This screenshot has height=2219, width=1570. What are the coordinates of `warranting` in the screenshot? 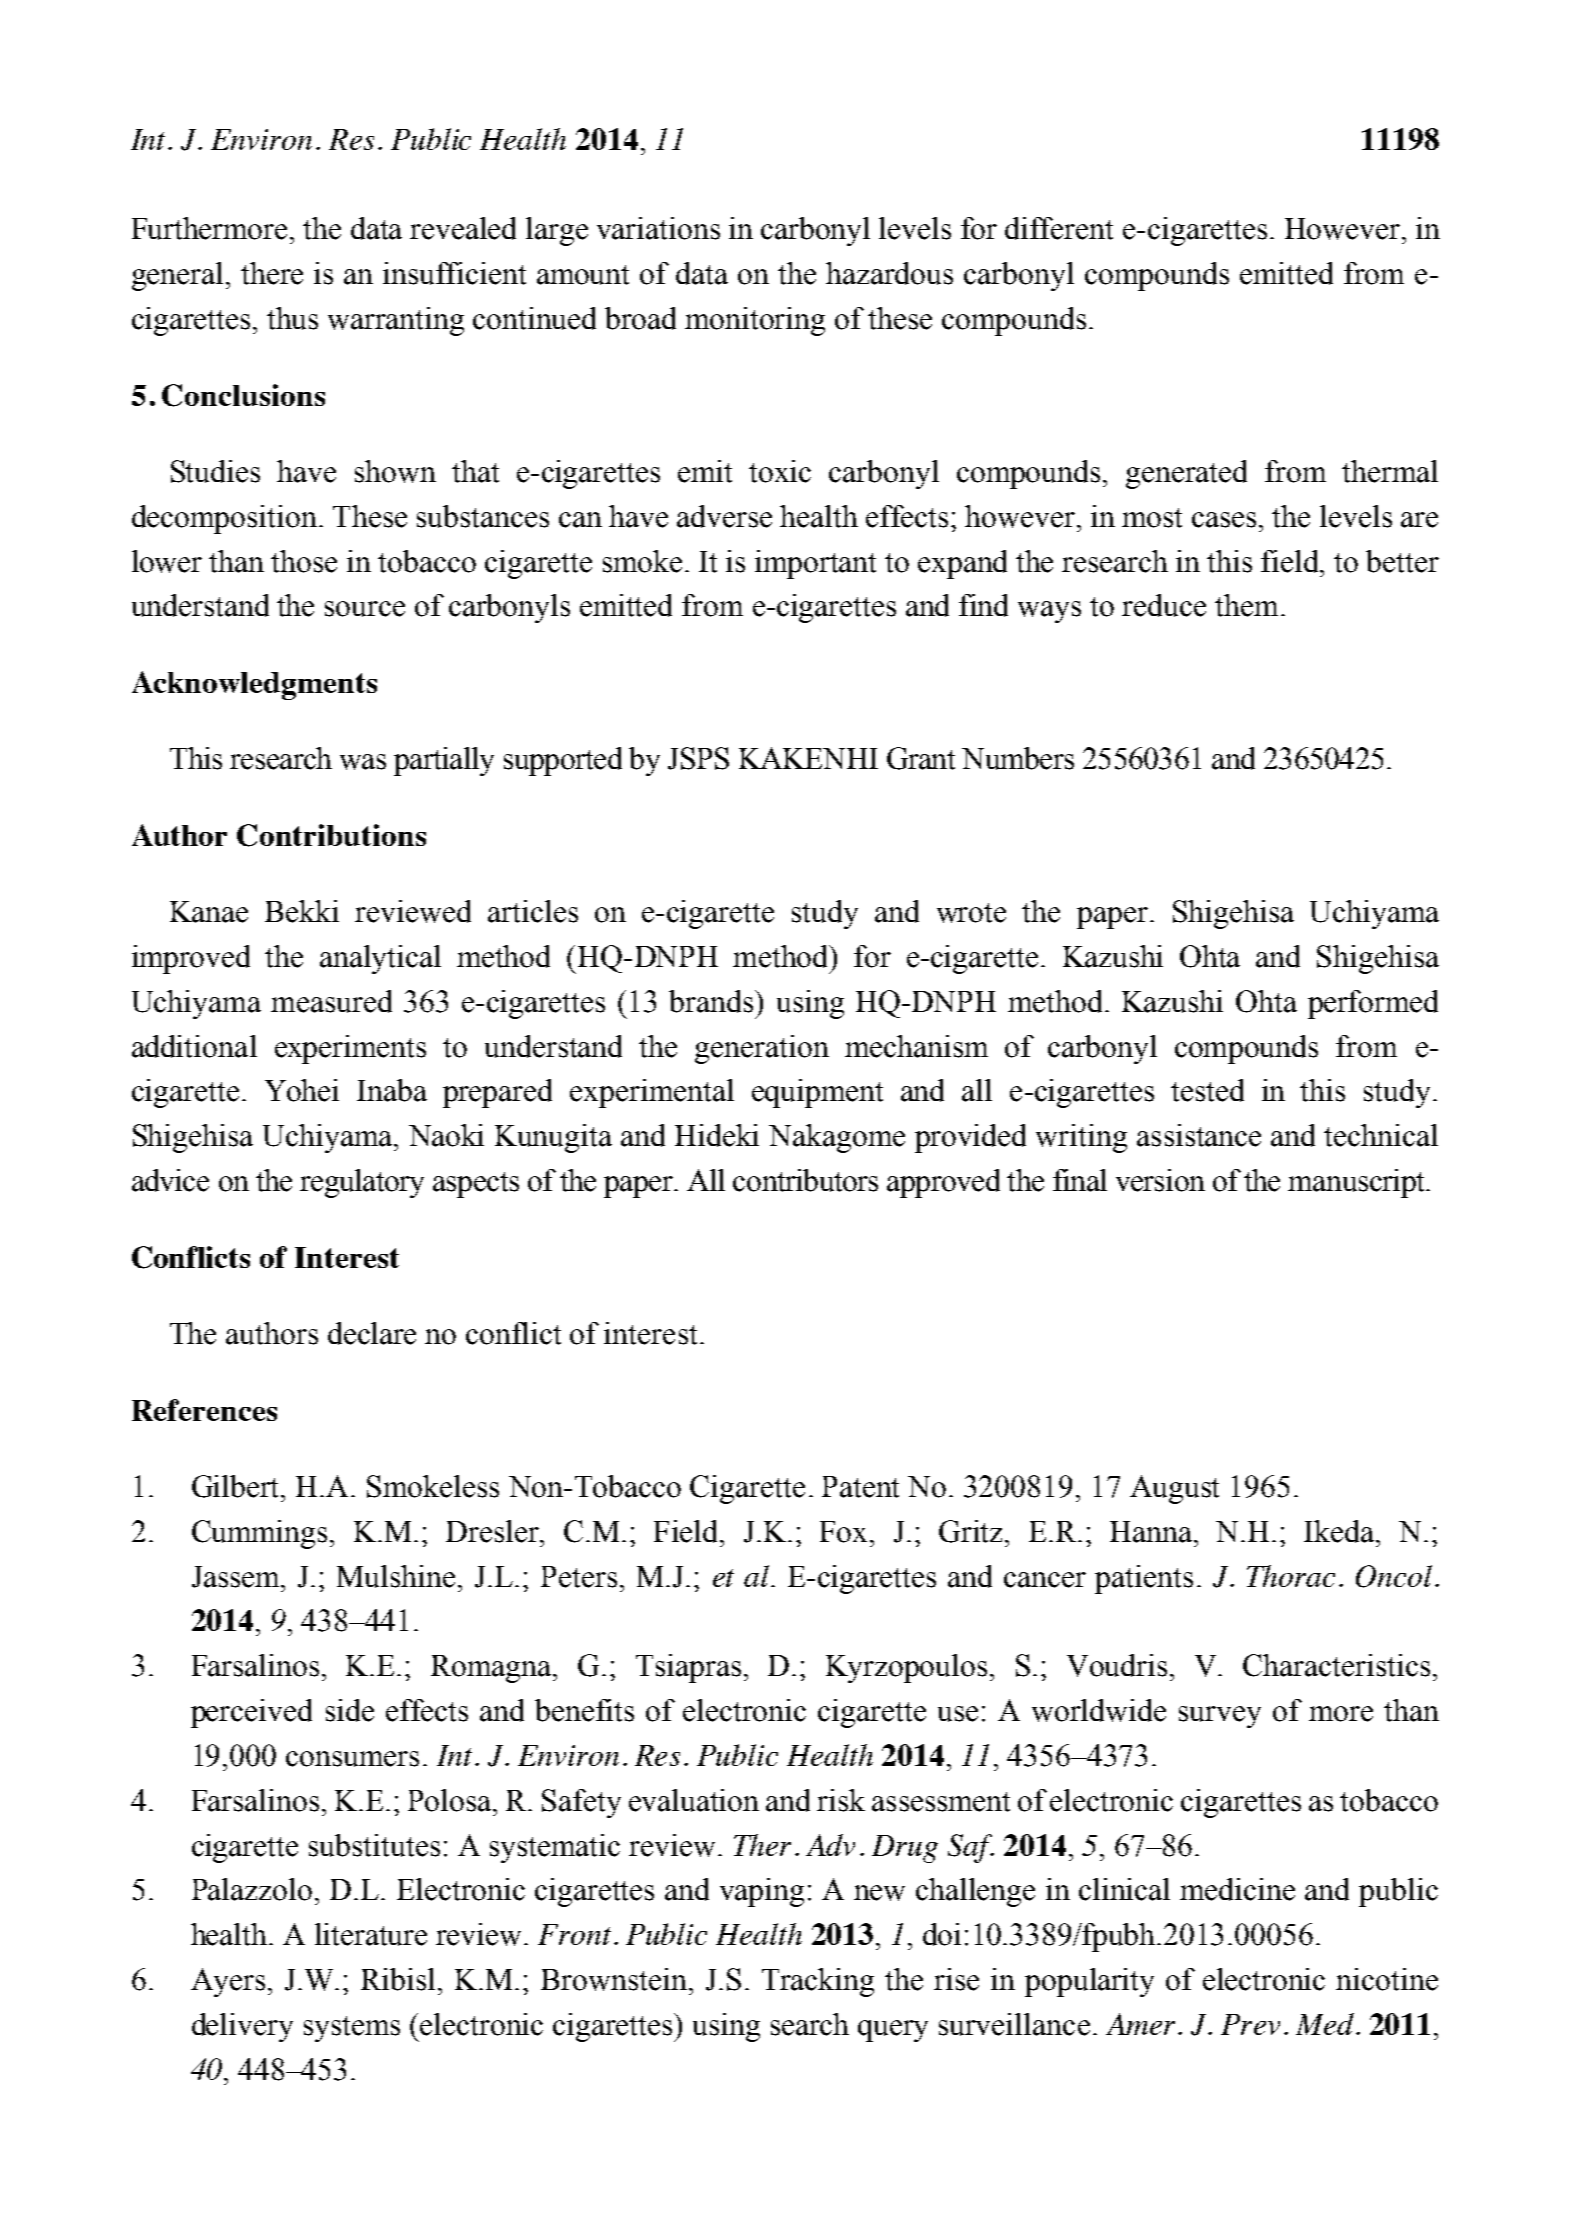 It's located at (396, 321).
